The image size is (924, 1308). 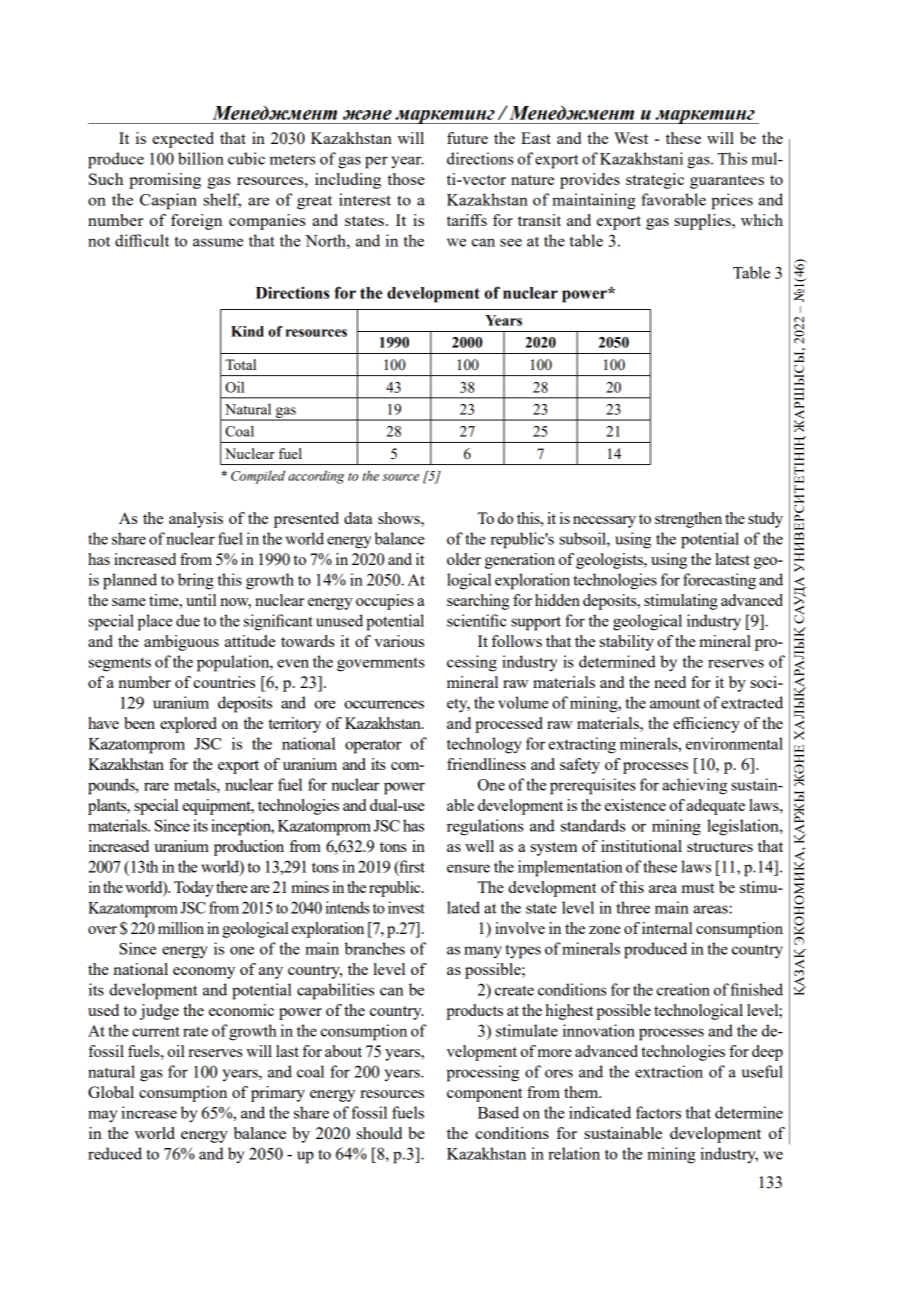 I want to click on should, so click(x=379, y=1133).
